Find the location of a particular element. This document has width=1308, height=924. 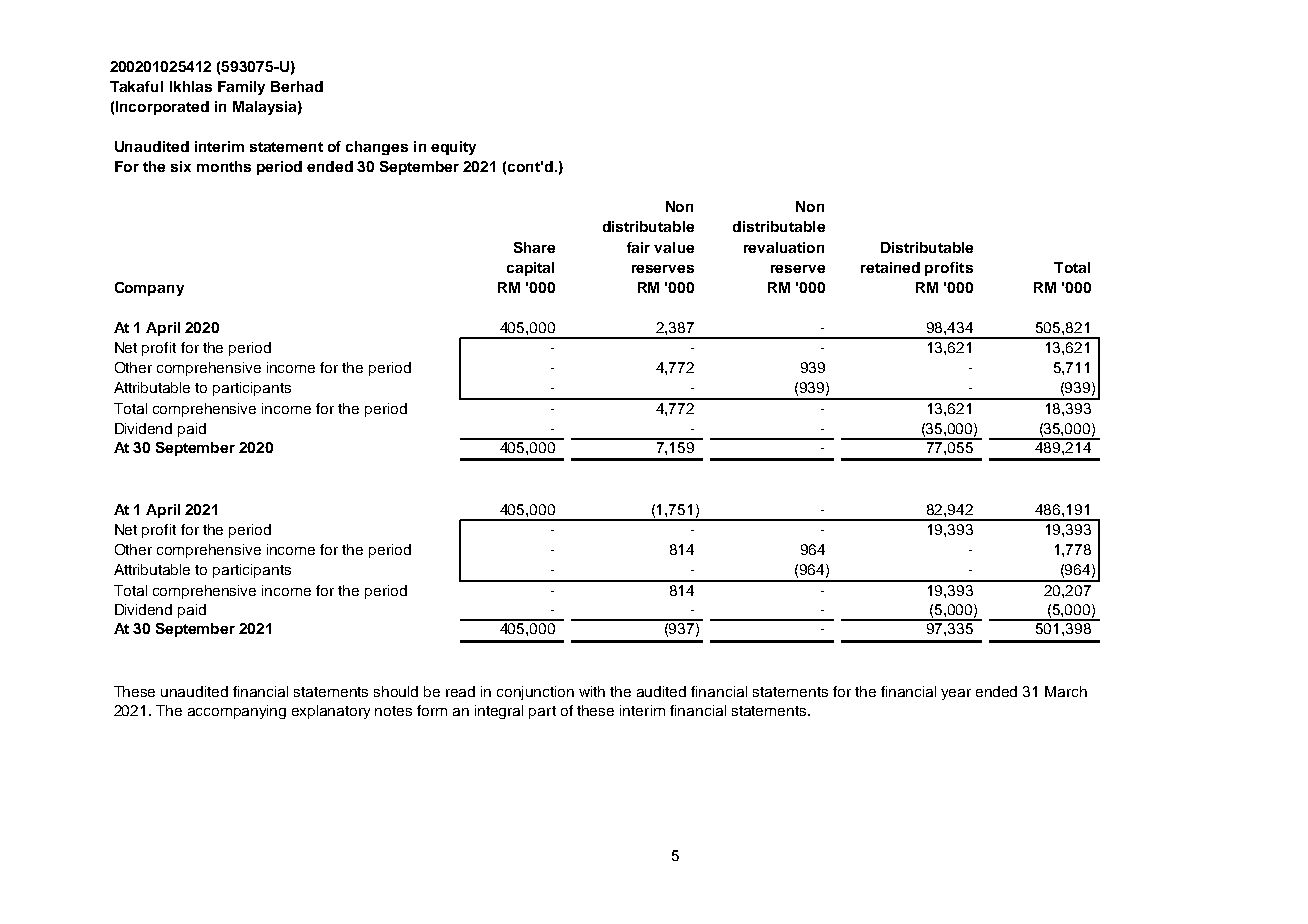

capital is located at coordinates (530, 269).
